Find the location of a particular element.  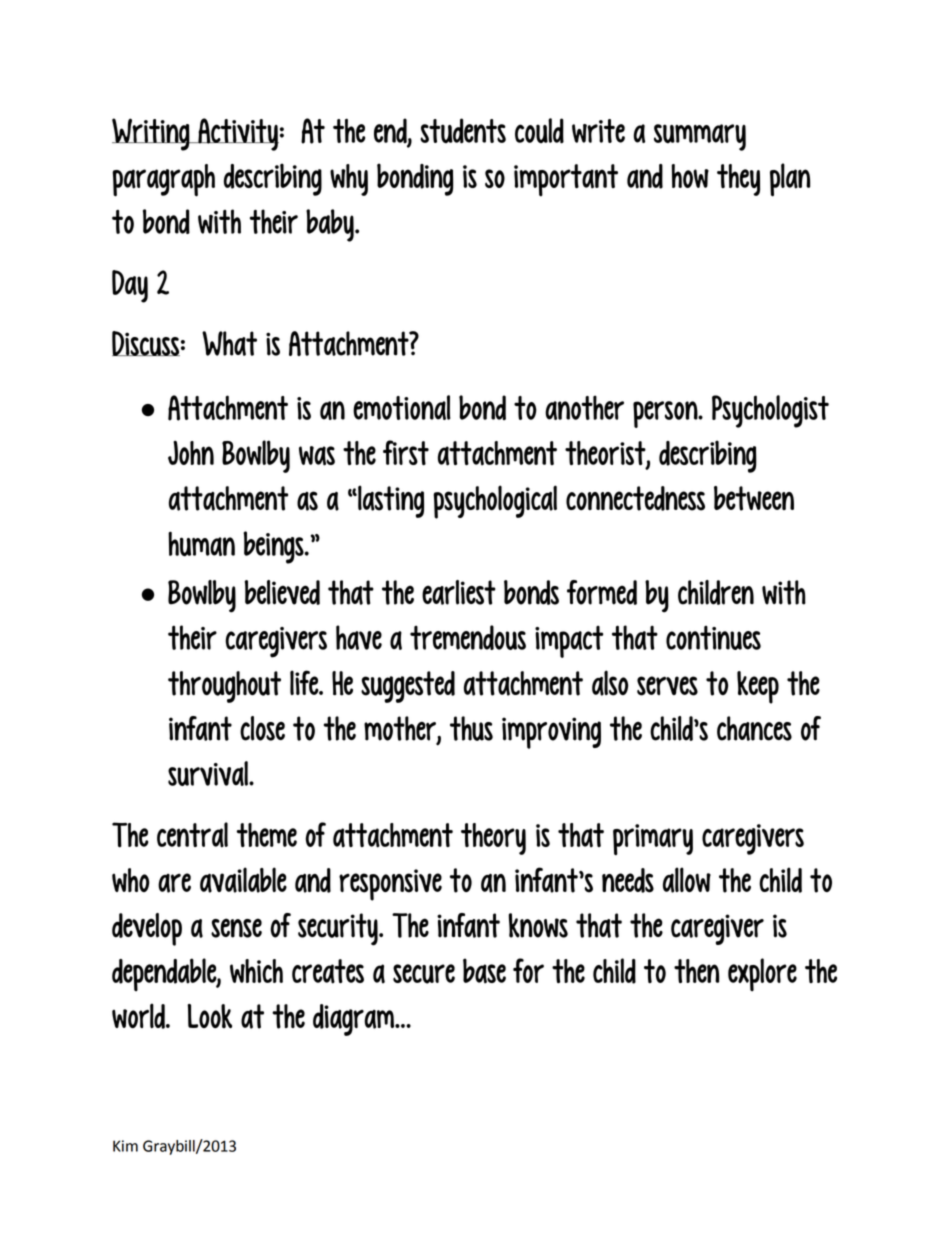

Activity is located at coordinates (237, 134).
